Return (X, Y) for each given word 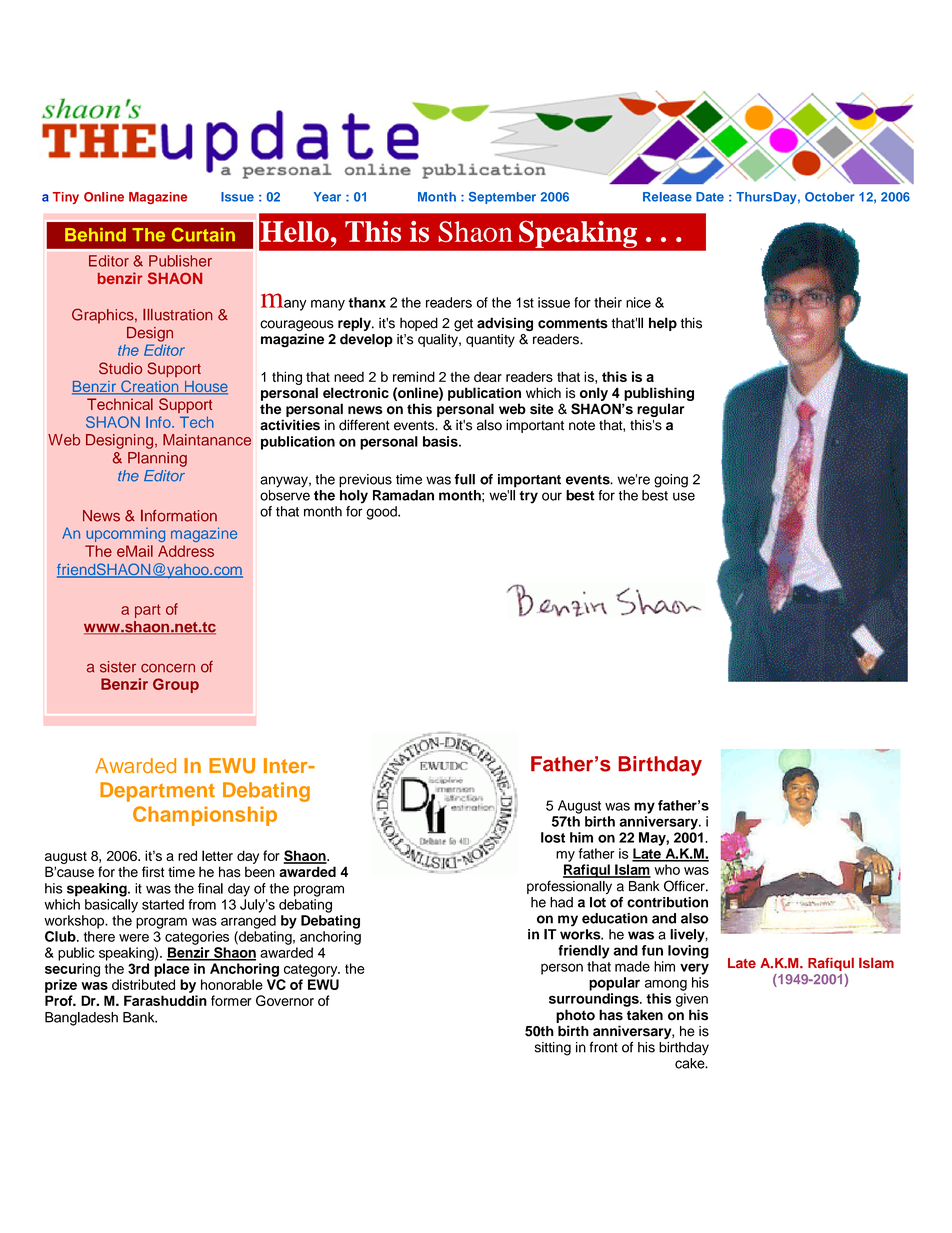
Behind (95, 235)
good (382, 513)
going (671, 481)
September (502, 198)
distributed (143, 984)
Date (710, 197)
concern (168, 668)
